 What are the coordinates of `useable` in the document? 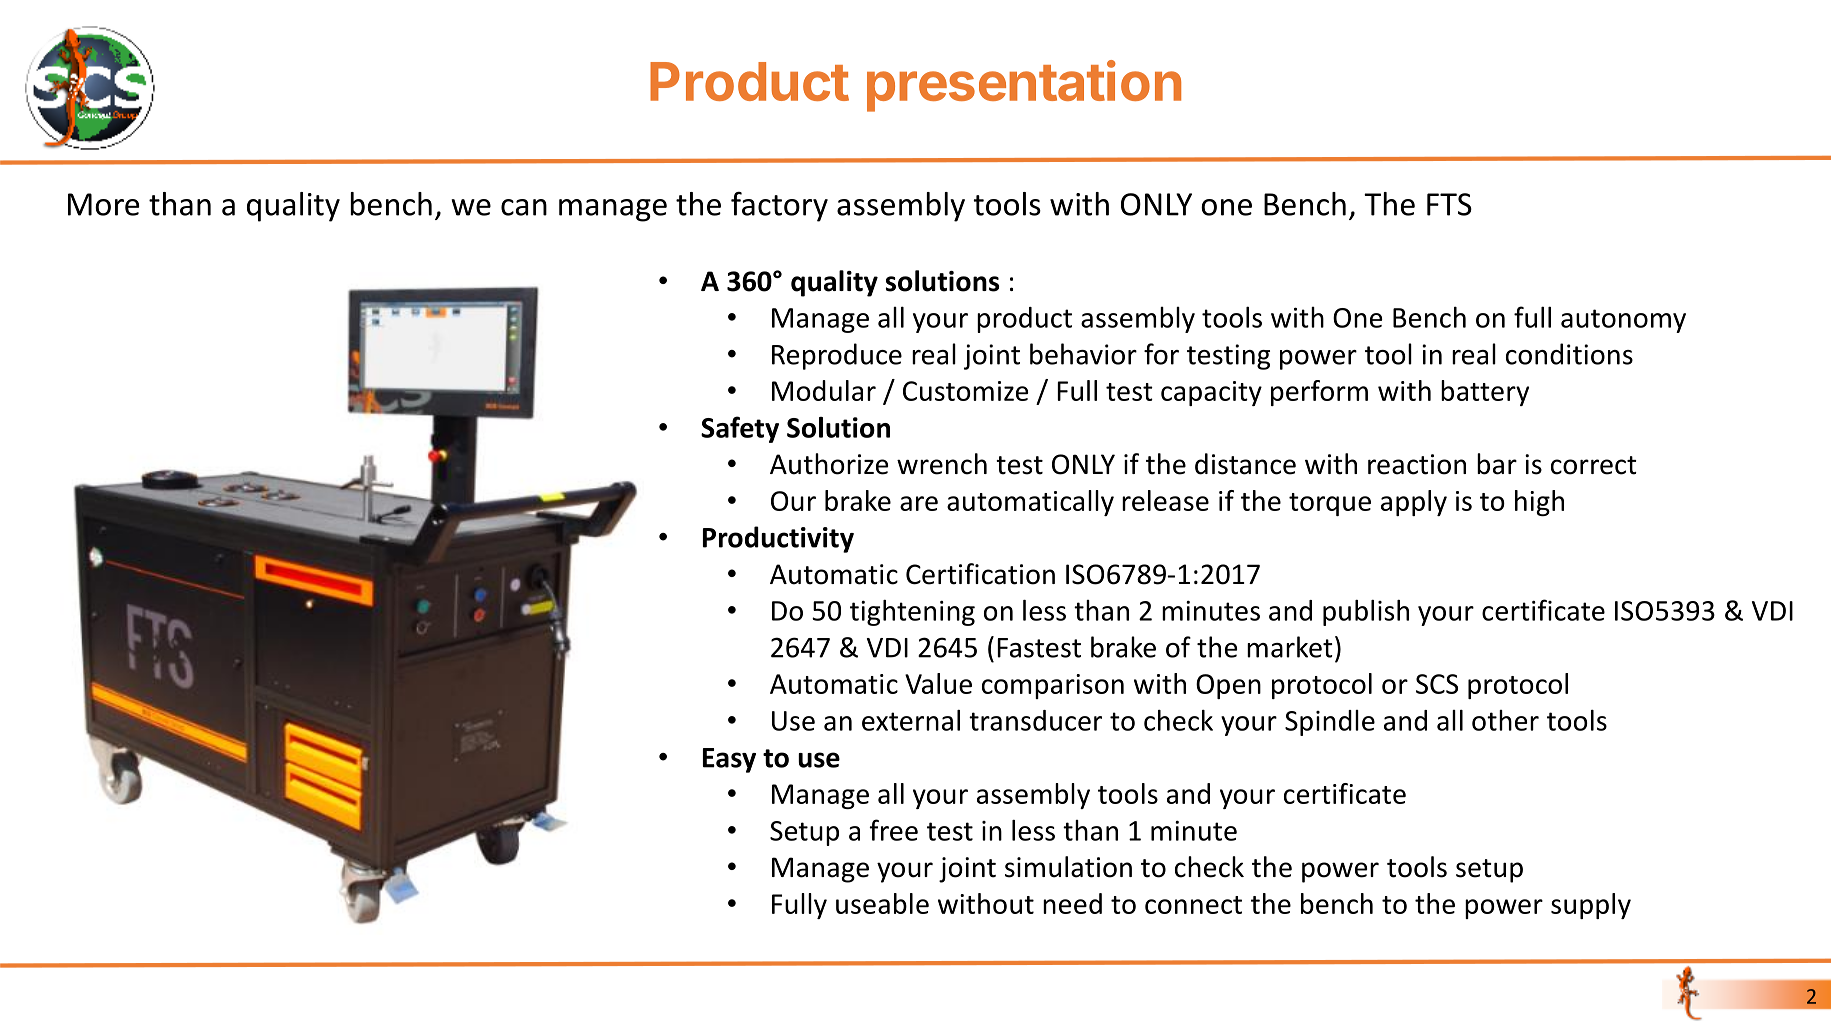 It's located at (882, 903).
